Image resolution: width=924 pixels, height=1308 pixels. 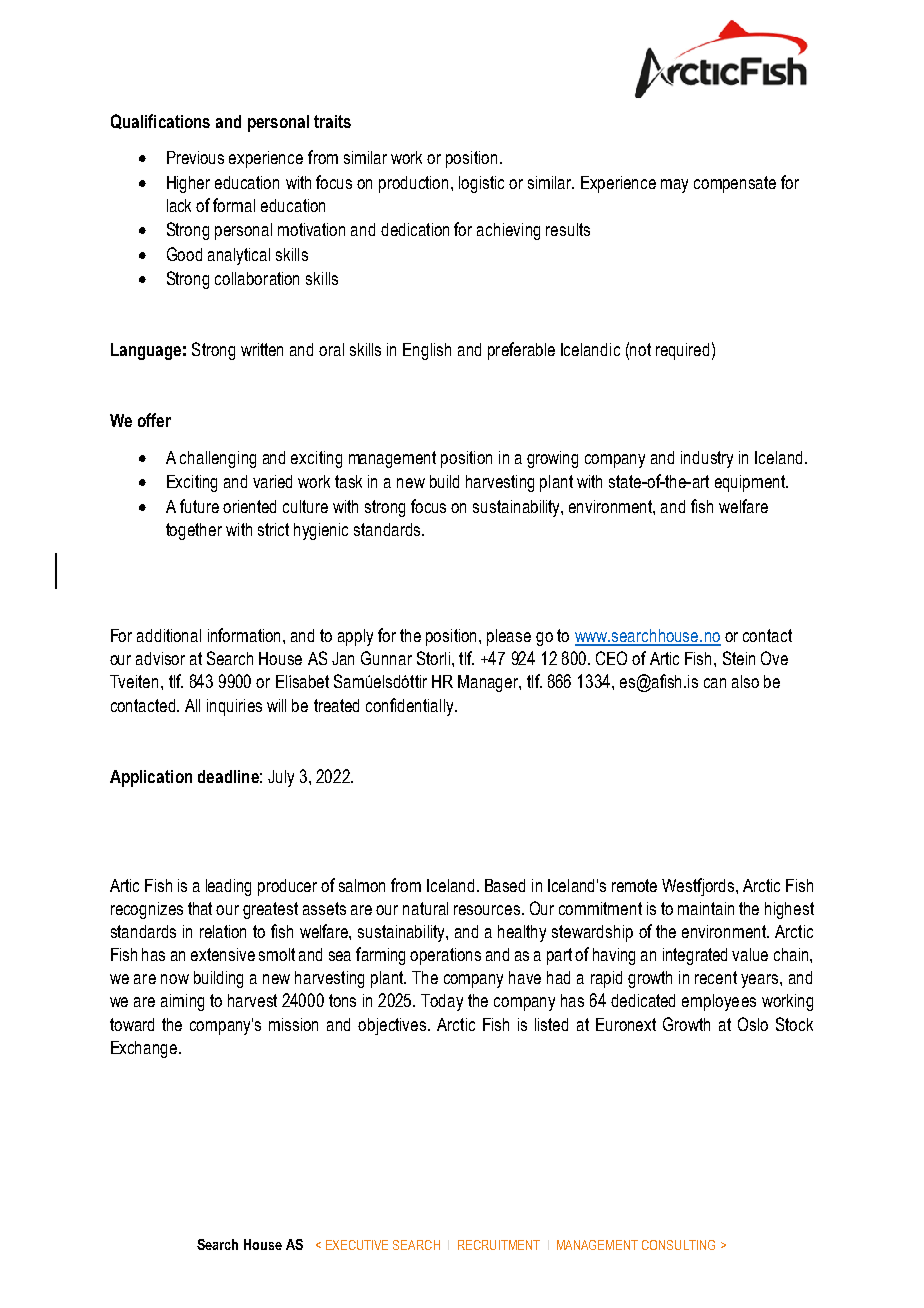 What do you see at coordinates (739, 658) in the document?
I see `Stein` at bounding box center [739, 658].
